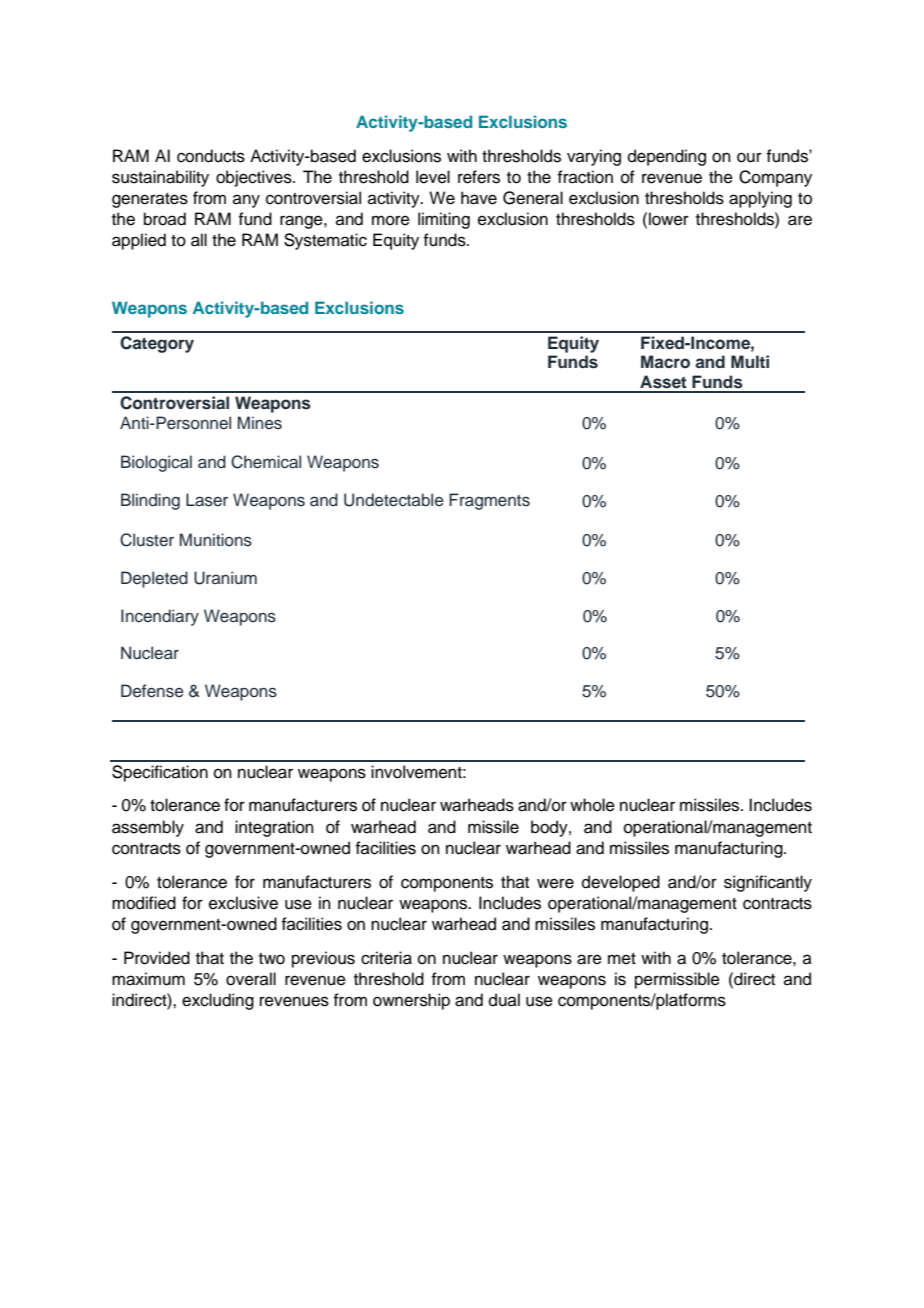 The width and height of the image is (924, 1308). What do you see at coordinates (677, 980) in the image?
I see `permissible` at bounding box center [677, 980].
